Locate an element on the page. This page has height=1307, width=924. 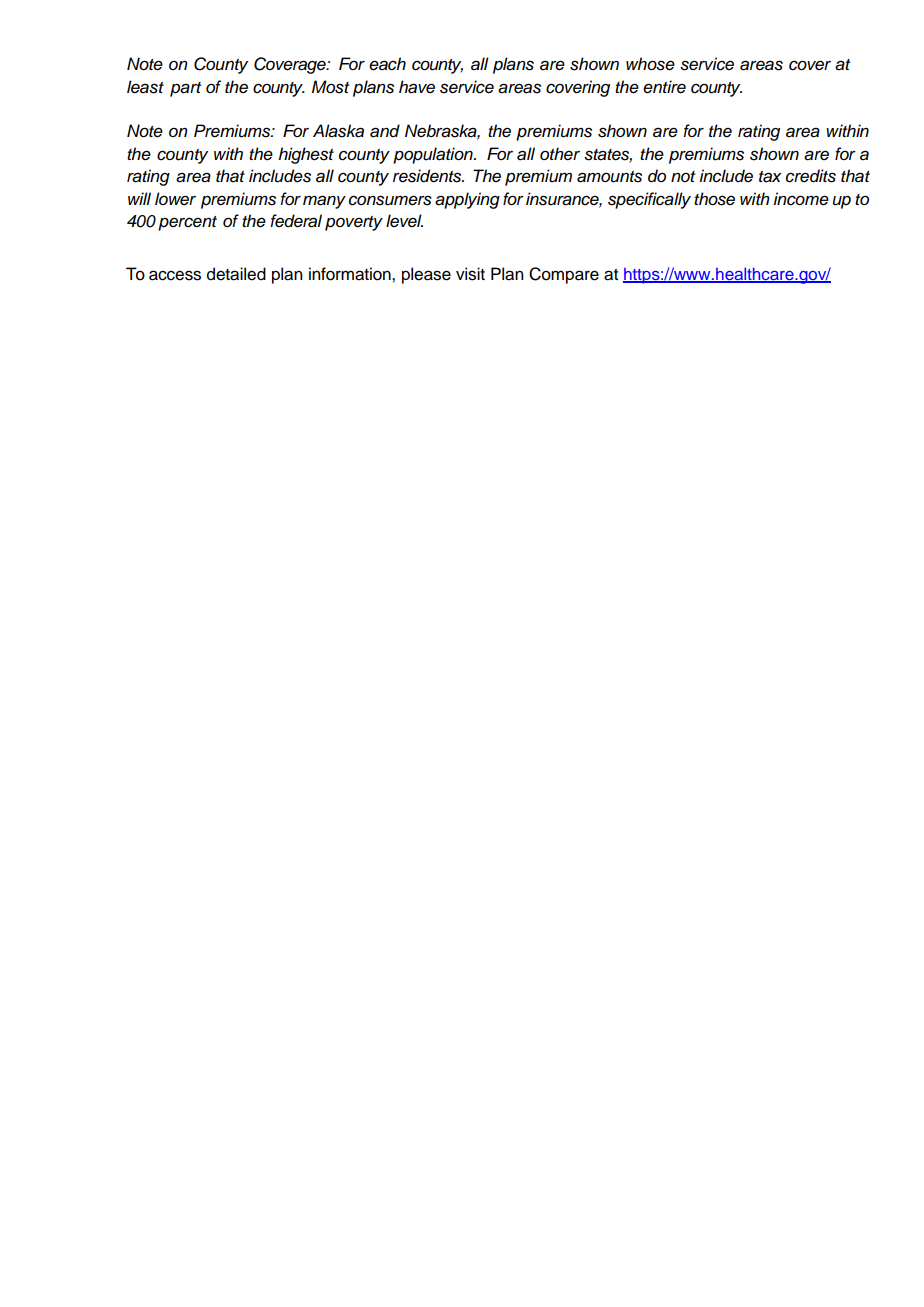
visit is located at coordinates (470, 274).
